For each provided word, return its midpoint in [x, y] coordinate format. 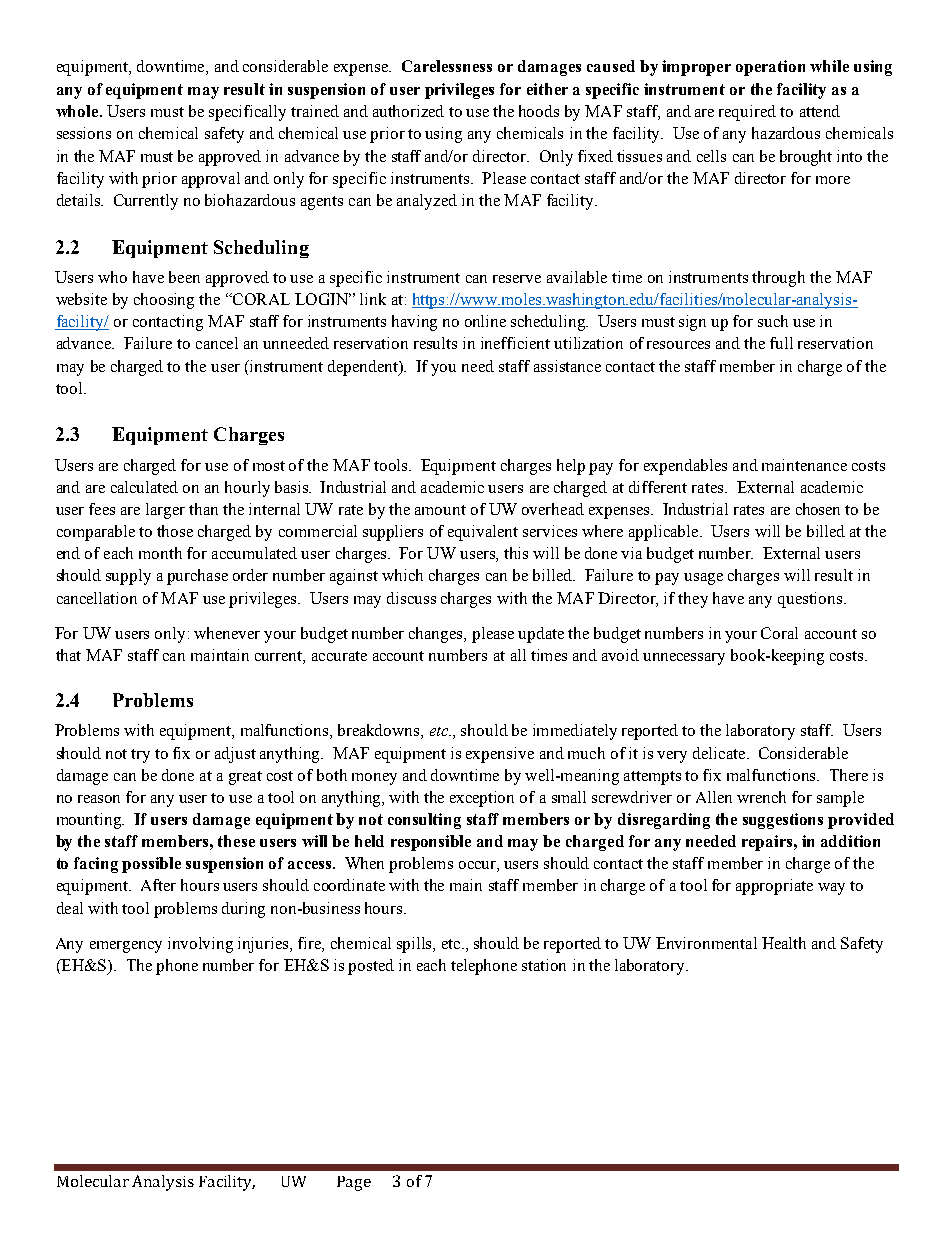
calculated [144, 487]
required [747, 113]
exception [482, 799]
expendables [685, 467]
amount [440, 510]
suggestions [783, 821]
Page [354, 1183]
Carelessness [447, 66]
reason [99, 799]
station [544, 965]
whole [78, 111]
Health [784, 943]
